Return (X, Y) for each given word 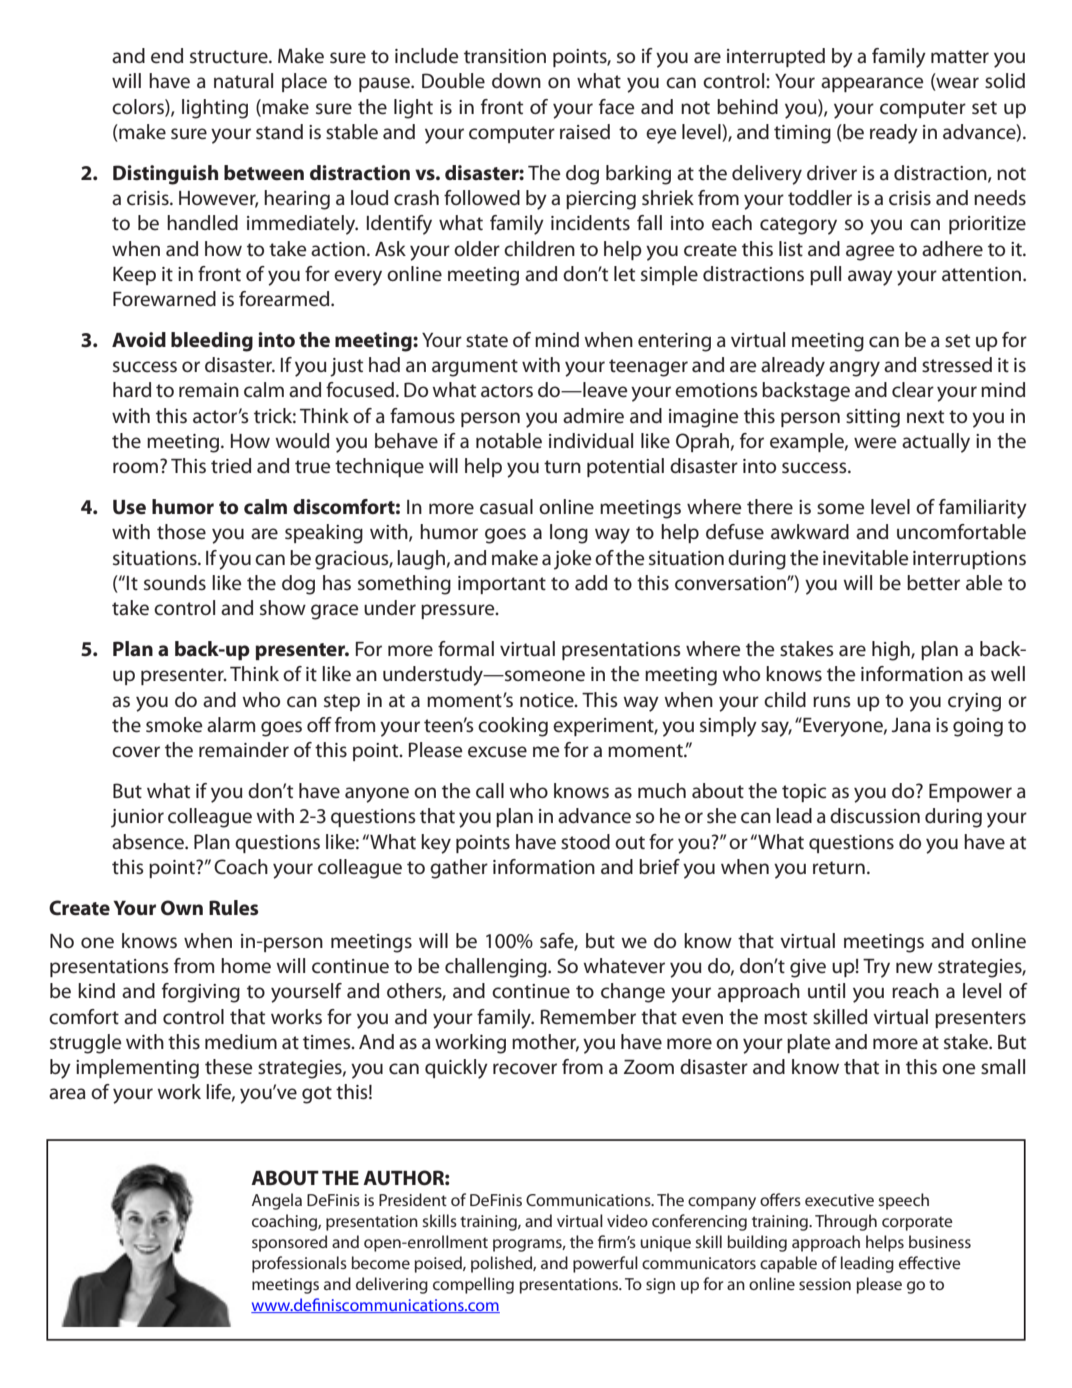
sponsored (289, 1243)
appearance (872, 84)
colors (139, 107)
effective (930, 1262)
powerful (605, 1264)
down (516, 80)
